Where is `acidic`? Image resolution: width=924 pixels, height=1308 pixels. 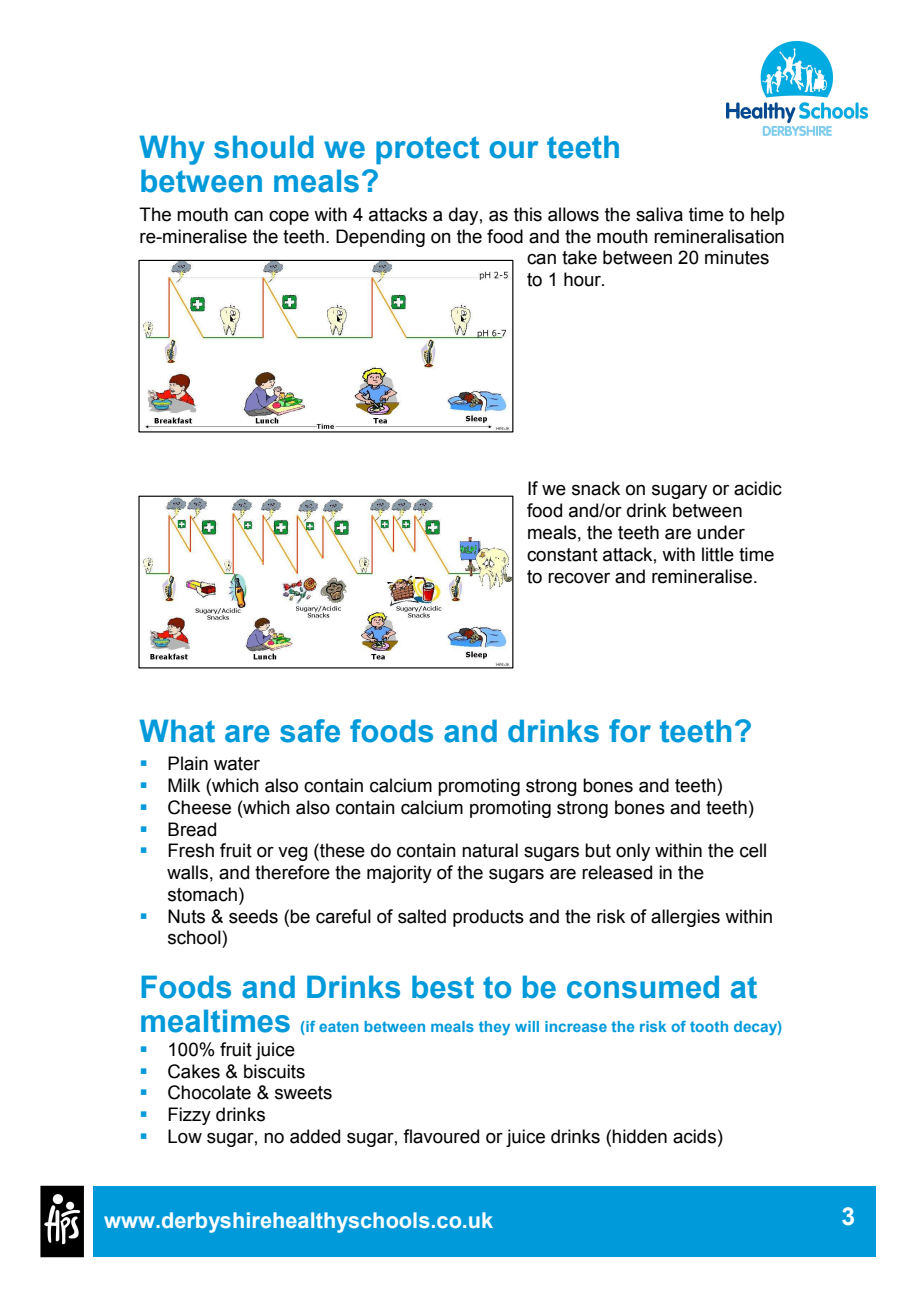 acidic is located at coordinates (758, 488).
